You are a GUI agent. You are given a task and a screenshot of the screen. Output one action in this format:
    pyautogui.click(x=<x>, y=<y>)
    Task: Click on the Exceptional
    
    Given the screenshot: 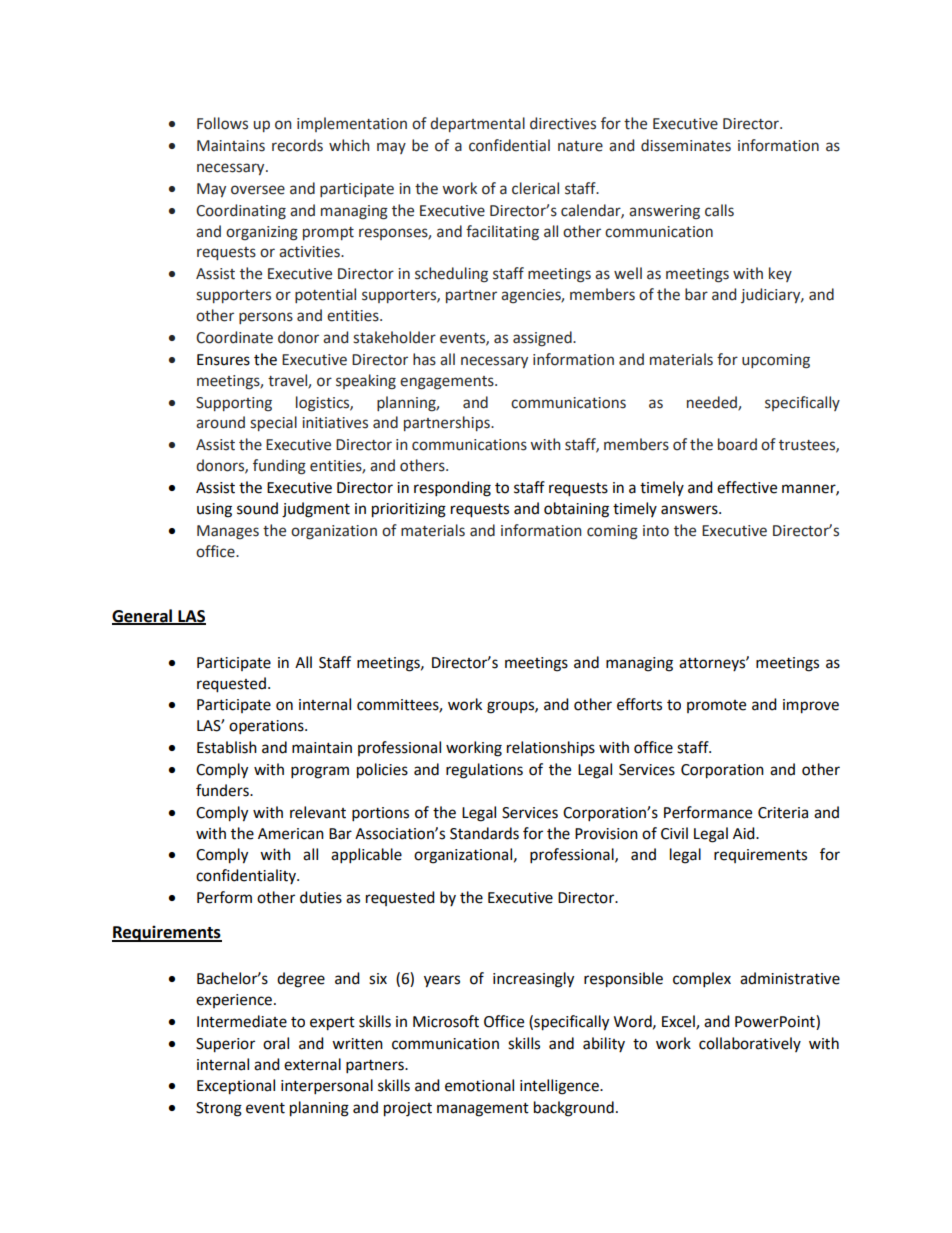 What is the action you would take?
    pyautogui.click(x=236, y=1087)
